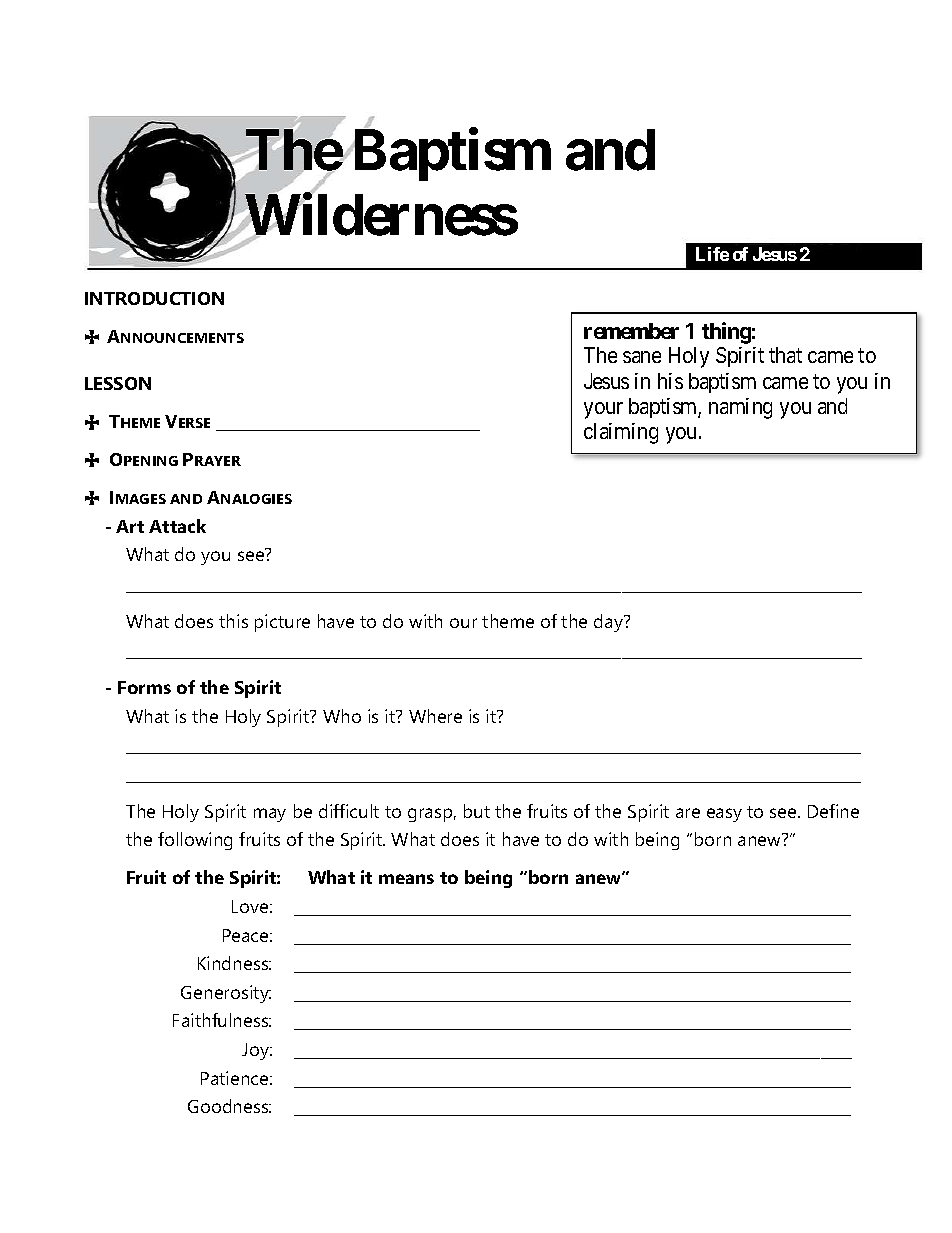  What do you see at coordinates (712, 254) in the image?
I see `Life` at bounding box center [712, 254].
